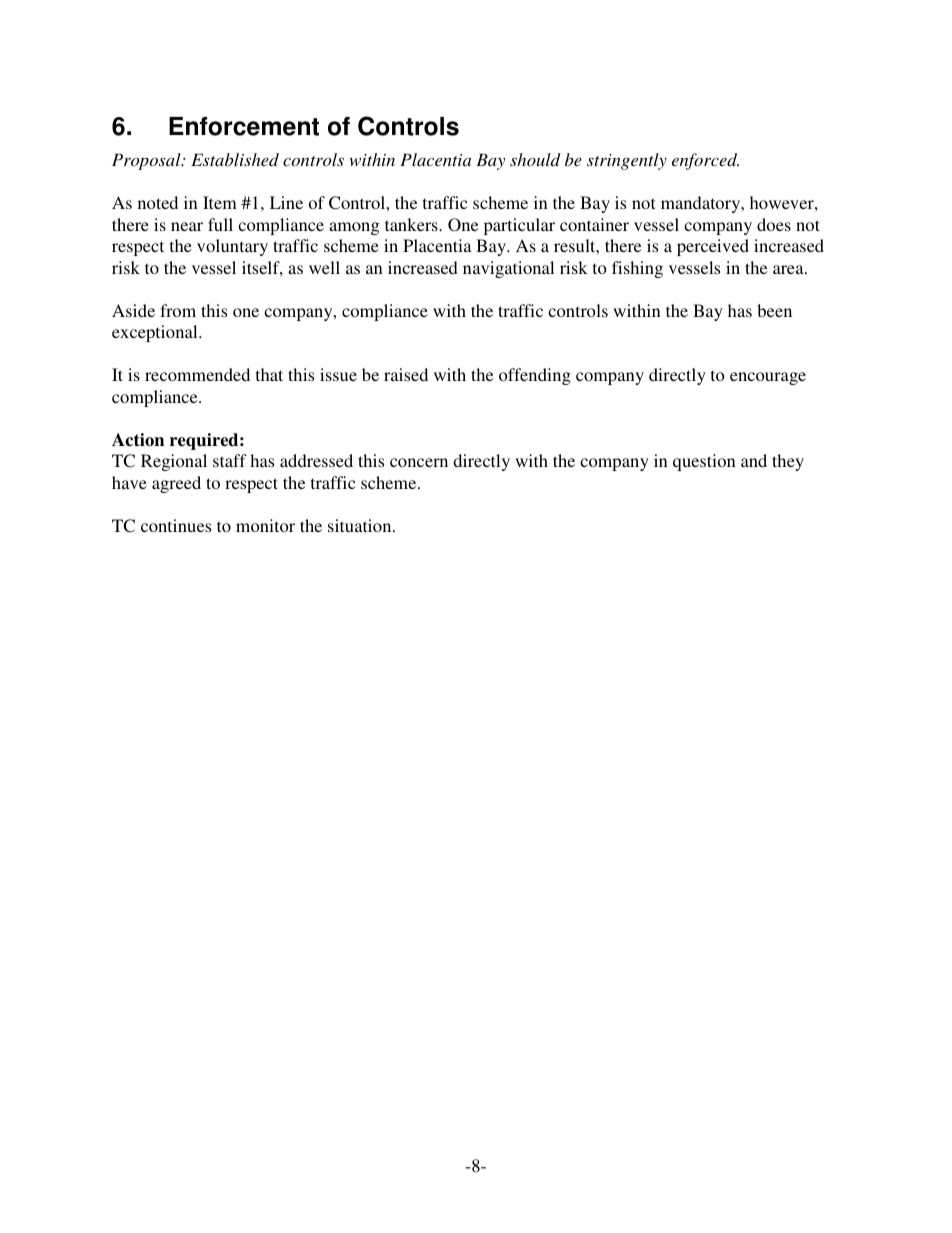 The image size is (952, 1233). What do you see at coordinates (232, 247) in the image?
I see `voluntary` at bounding box center [232, 247].
